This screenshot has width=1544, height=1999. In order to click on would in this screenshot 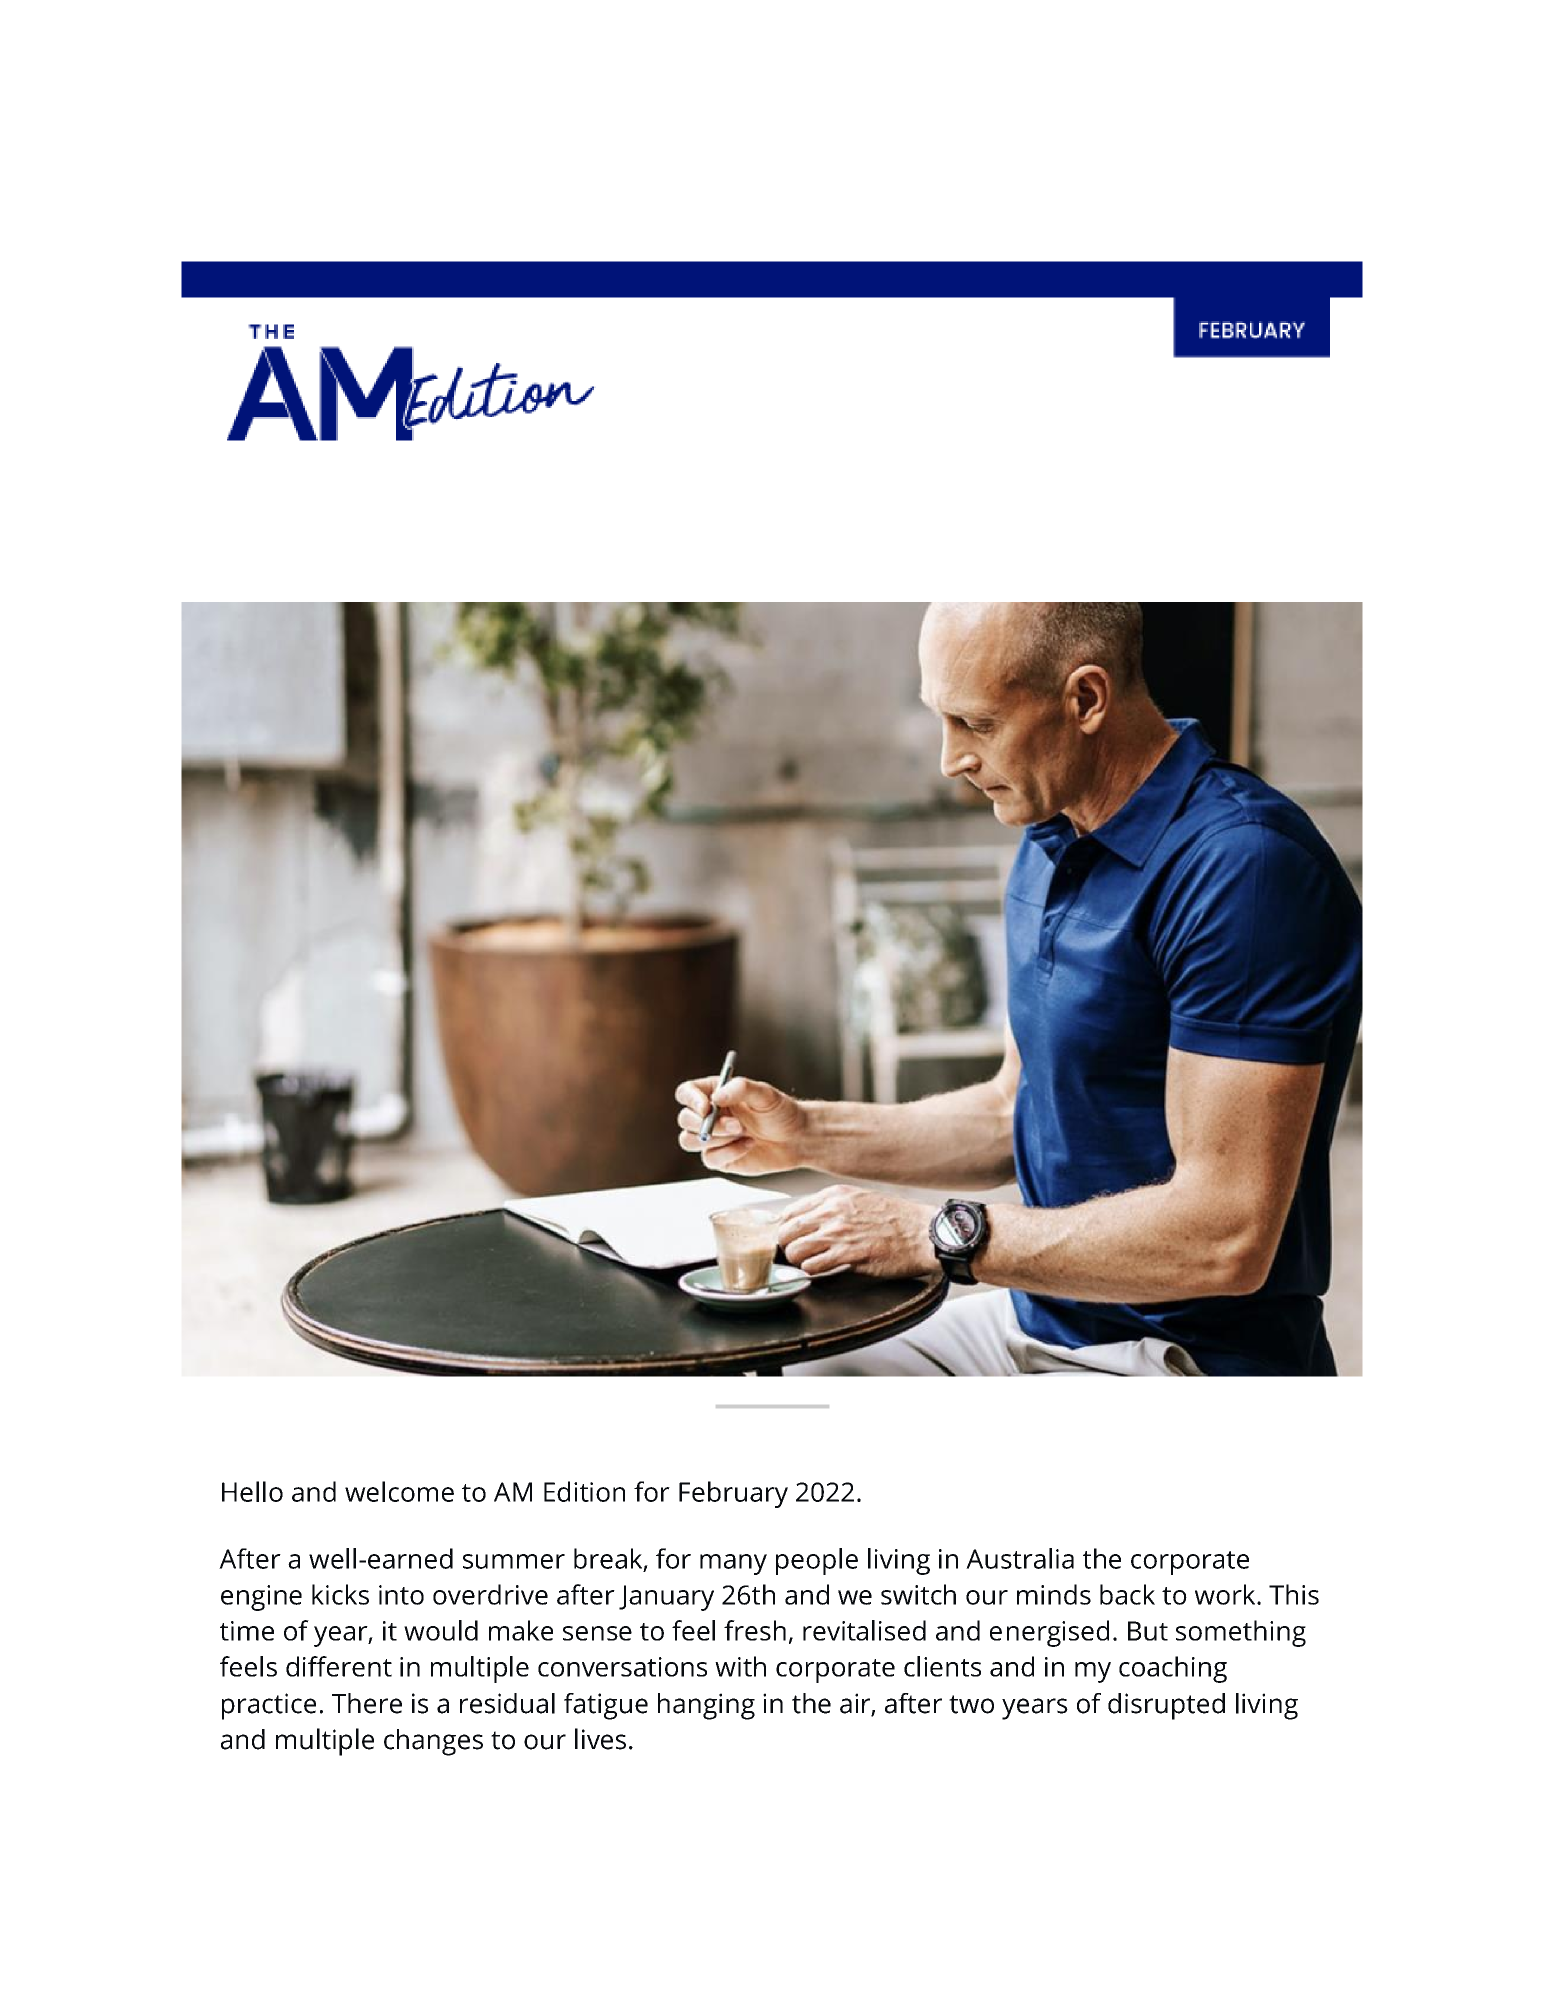, I will do `click(441, 1630)`.
